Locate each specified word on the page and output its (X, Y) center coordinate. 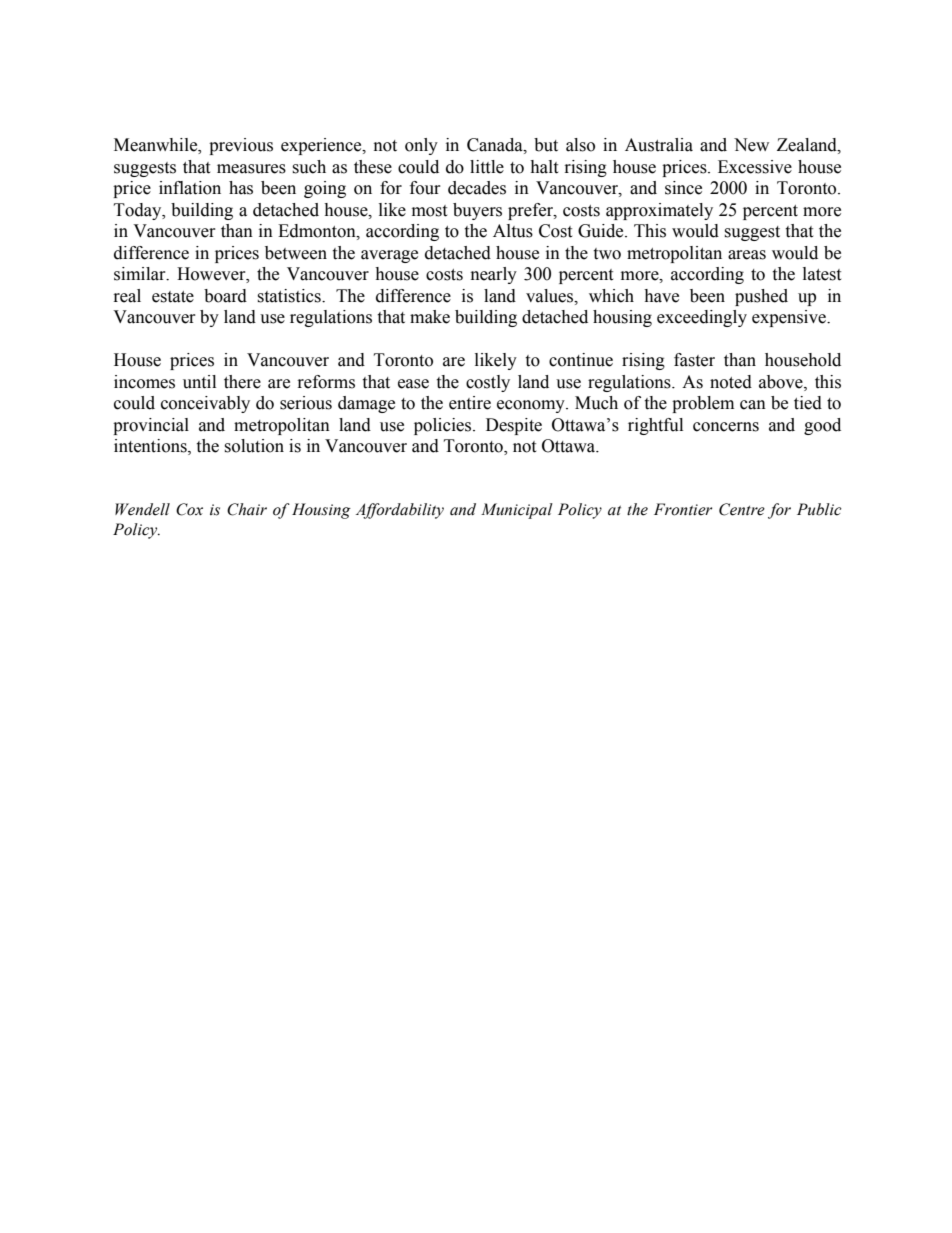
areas (747, 255)
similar (141, 274)
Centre (742, 509)
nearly (494, 275)
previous (241, 146)
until (199, 382)
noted (731, 382)
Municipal (517, 511)
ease (413, 384)
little (487, 167)
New (751, 145)
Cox (189, 509)
